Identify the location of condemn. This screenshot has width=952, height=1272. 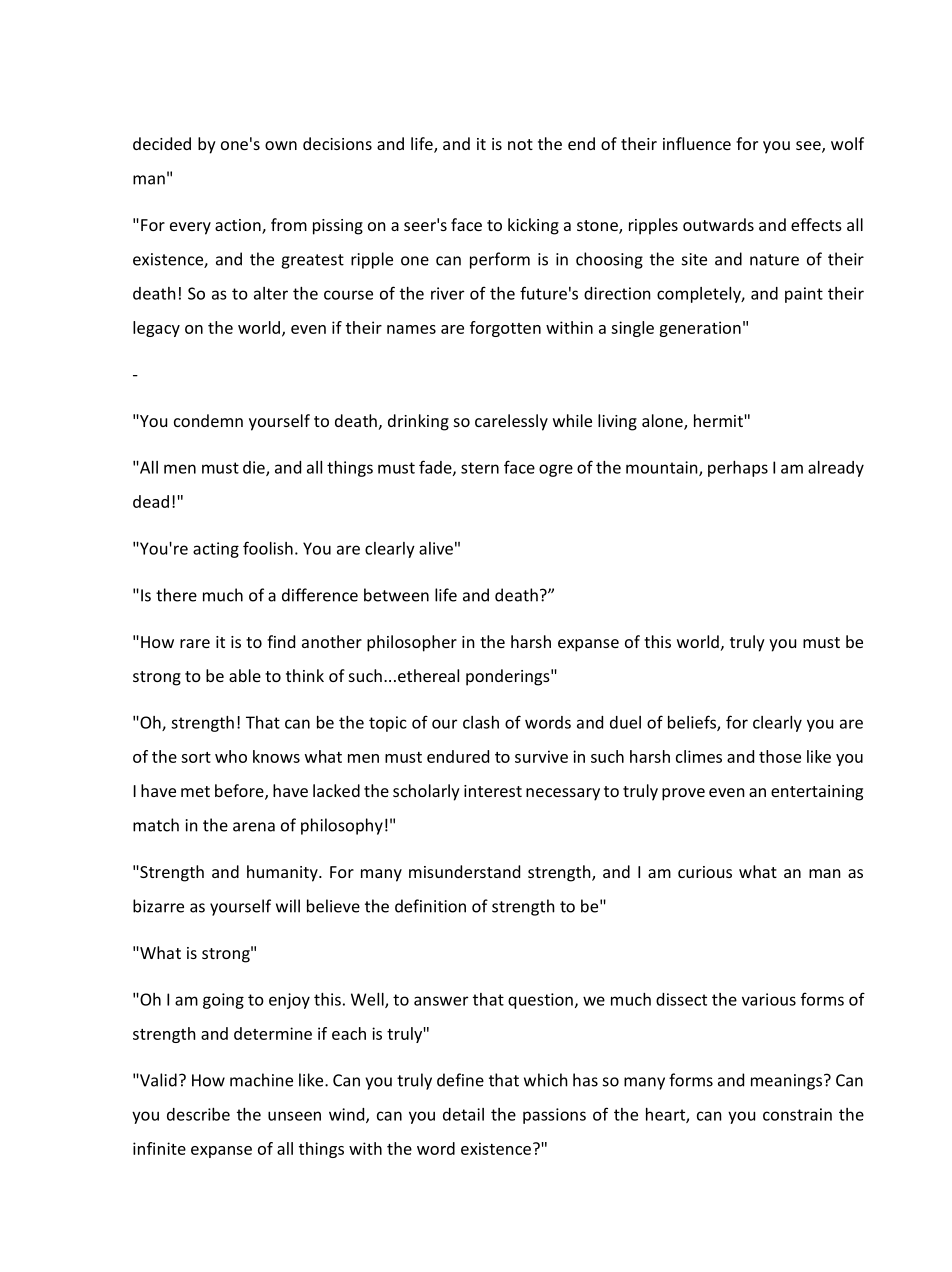
(208, 420).
